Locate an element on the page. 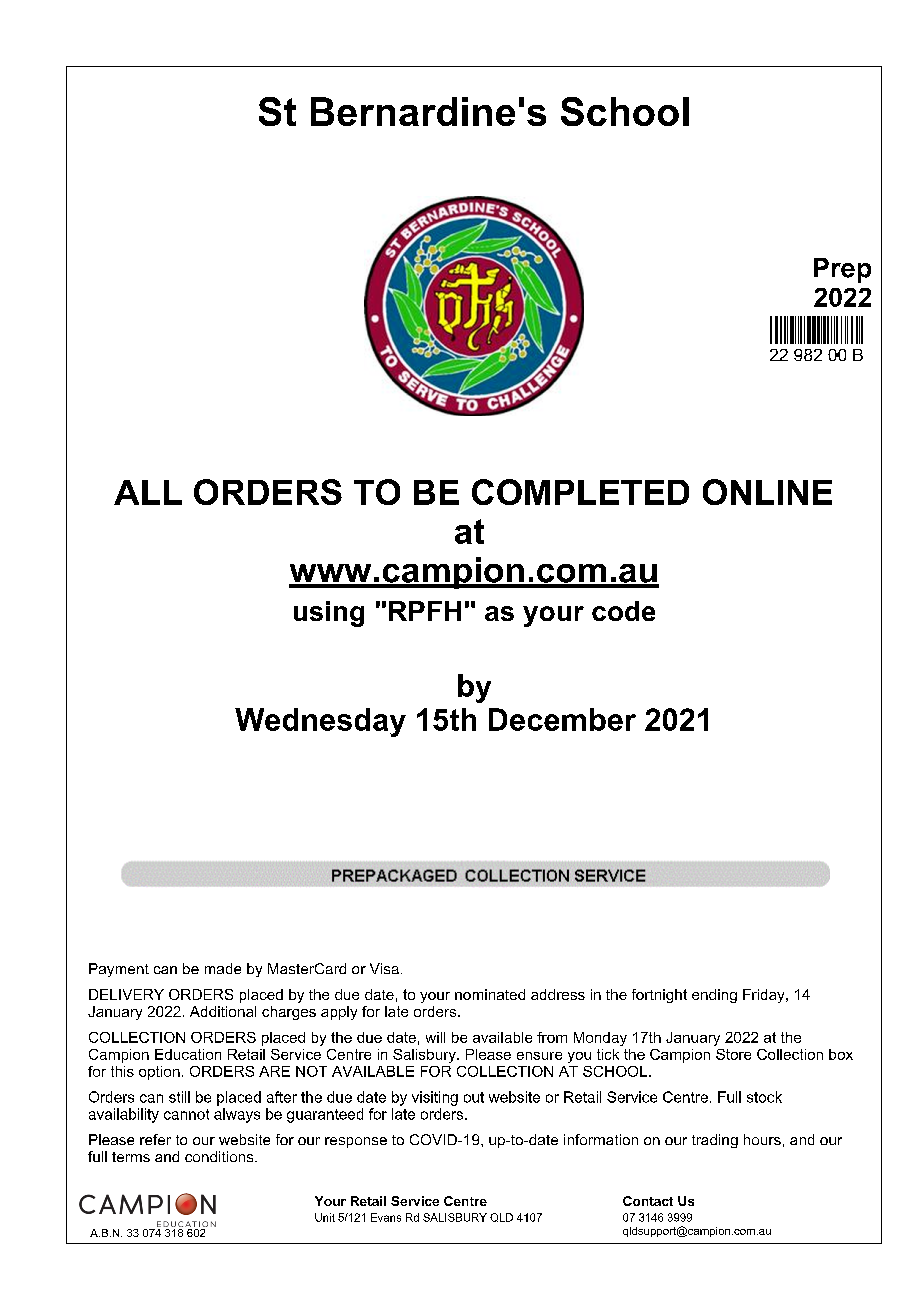  Wednesday is located at coordinates (320, 722).
